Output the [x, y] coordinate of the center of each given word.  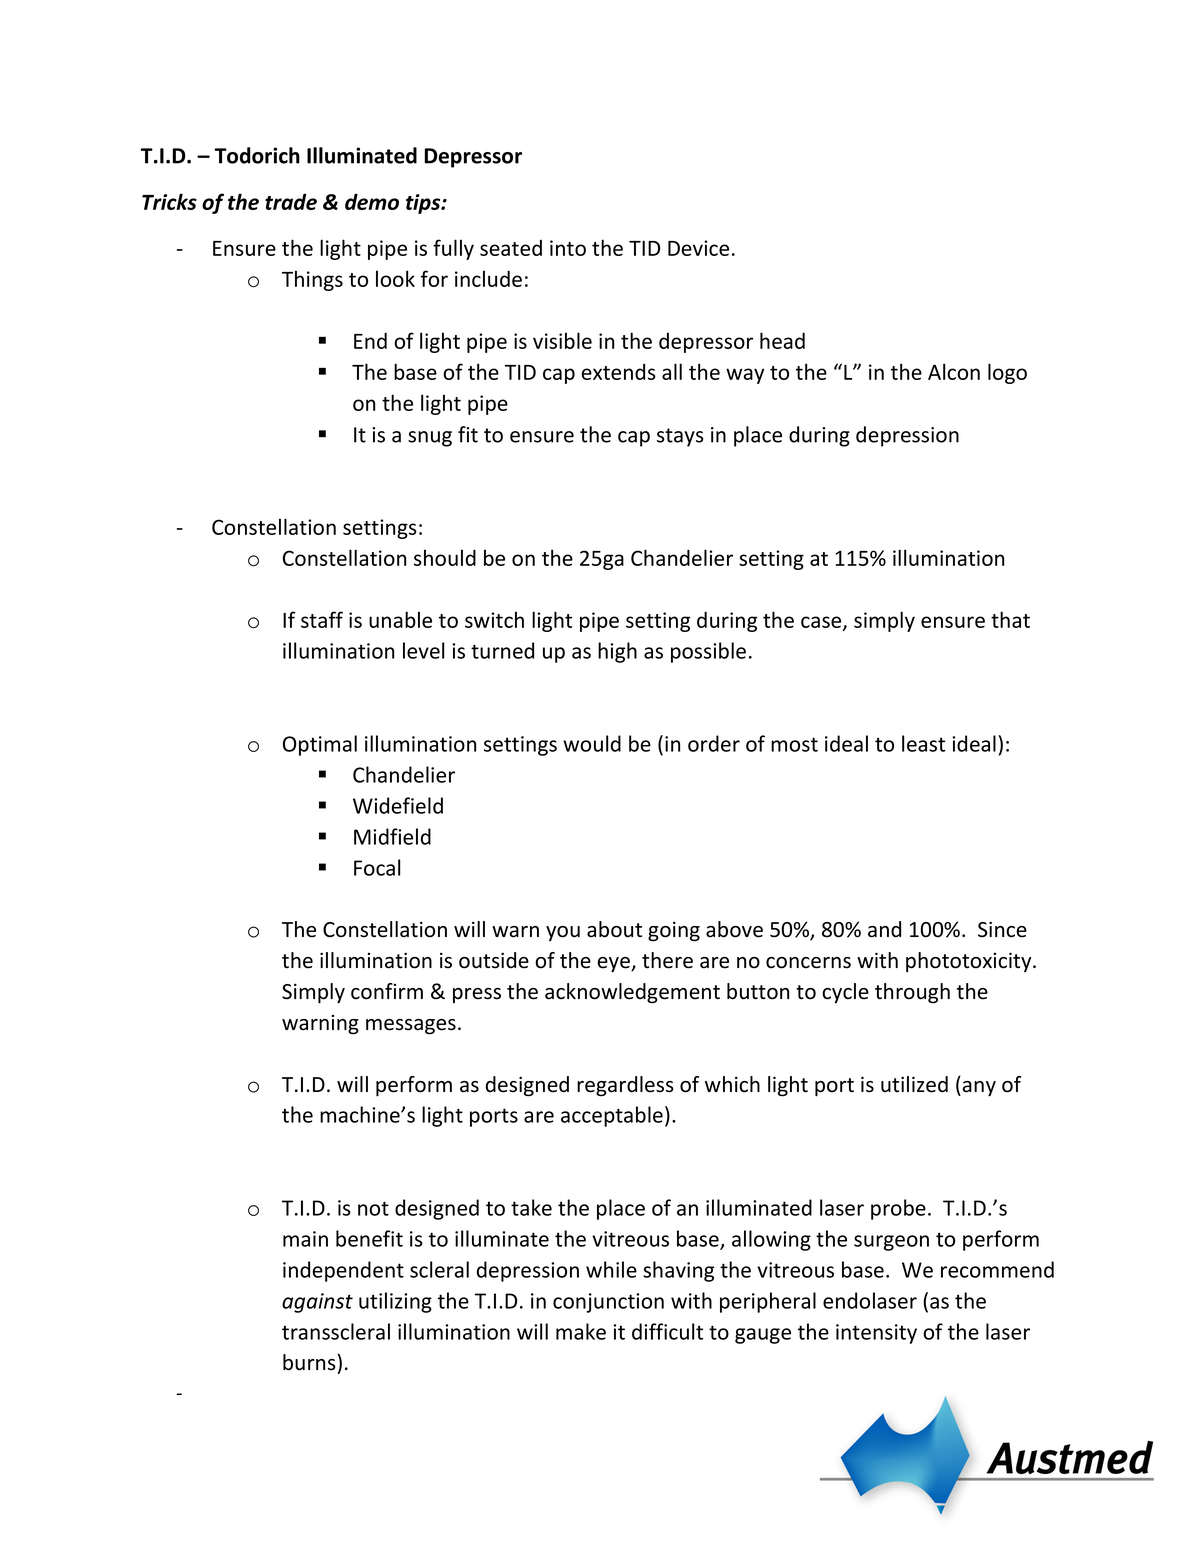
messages [411, 1027]
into [568, 248]
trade [291, 201]
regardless [625, 1086]
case [822, 623]
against [317, 1303]
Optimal [320, 745]
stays [680, 437]
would [592, 743]
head [782, 340]
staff [322, 619]
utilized [914, 1084]
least [923, 743]
